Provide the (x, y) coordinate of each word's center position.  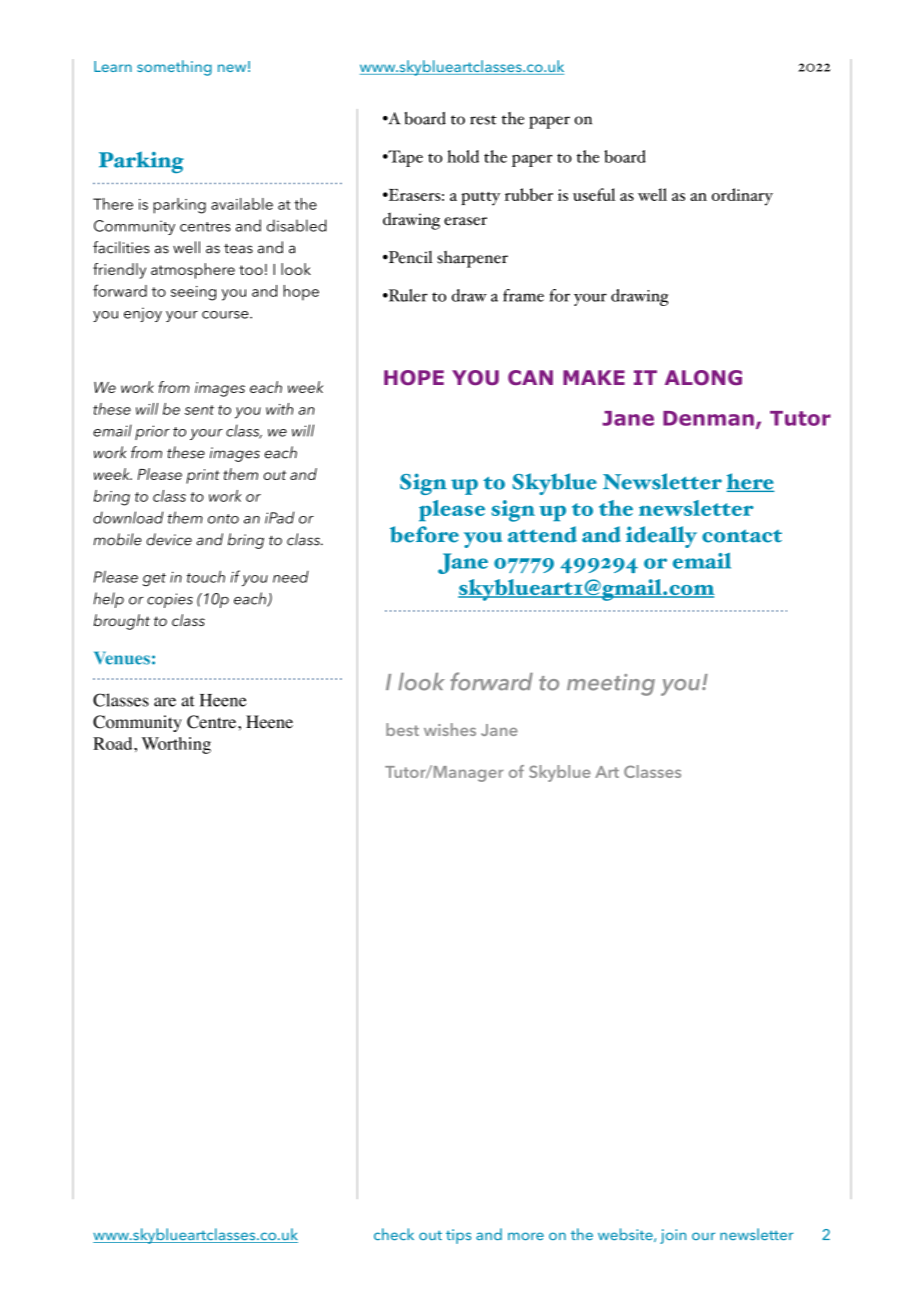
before (424, 534)
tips (458, 1236)
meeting (611, 685)
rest (483, 120)
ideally (661, 537)
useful (594, 194)
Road (114, 743)
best (402, 729)
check (394, 1234)
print (202, 476)
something (174, 68)
